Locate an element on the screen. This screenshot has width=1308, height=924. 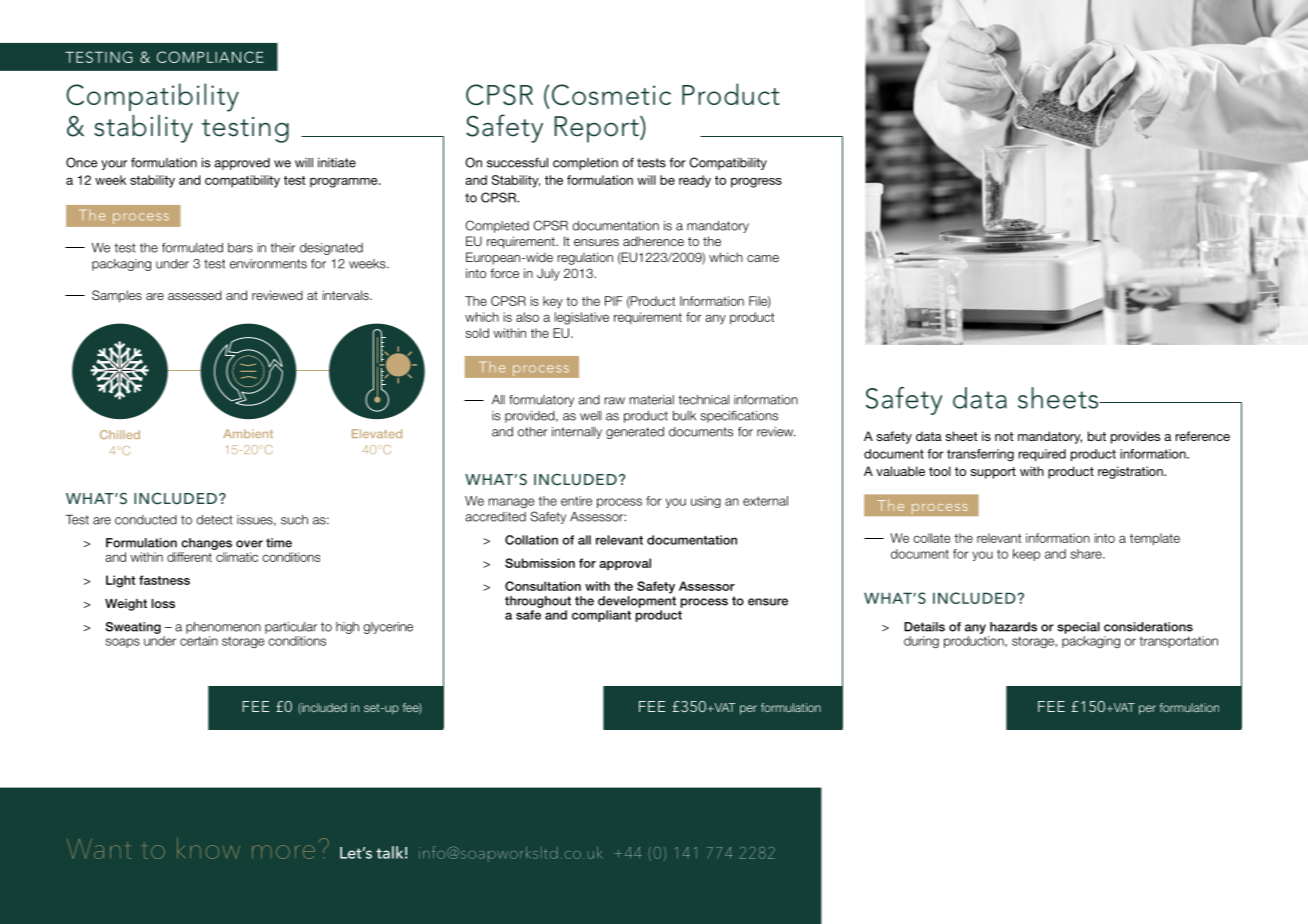
more is located at coordinates (283, 852).
